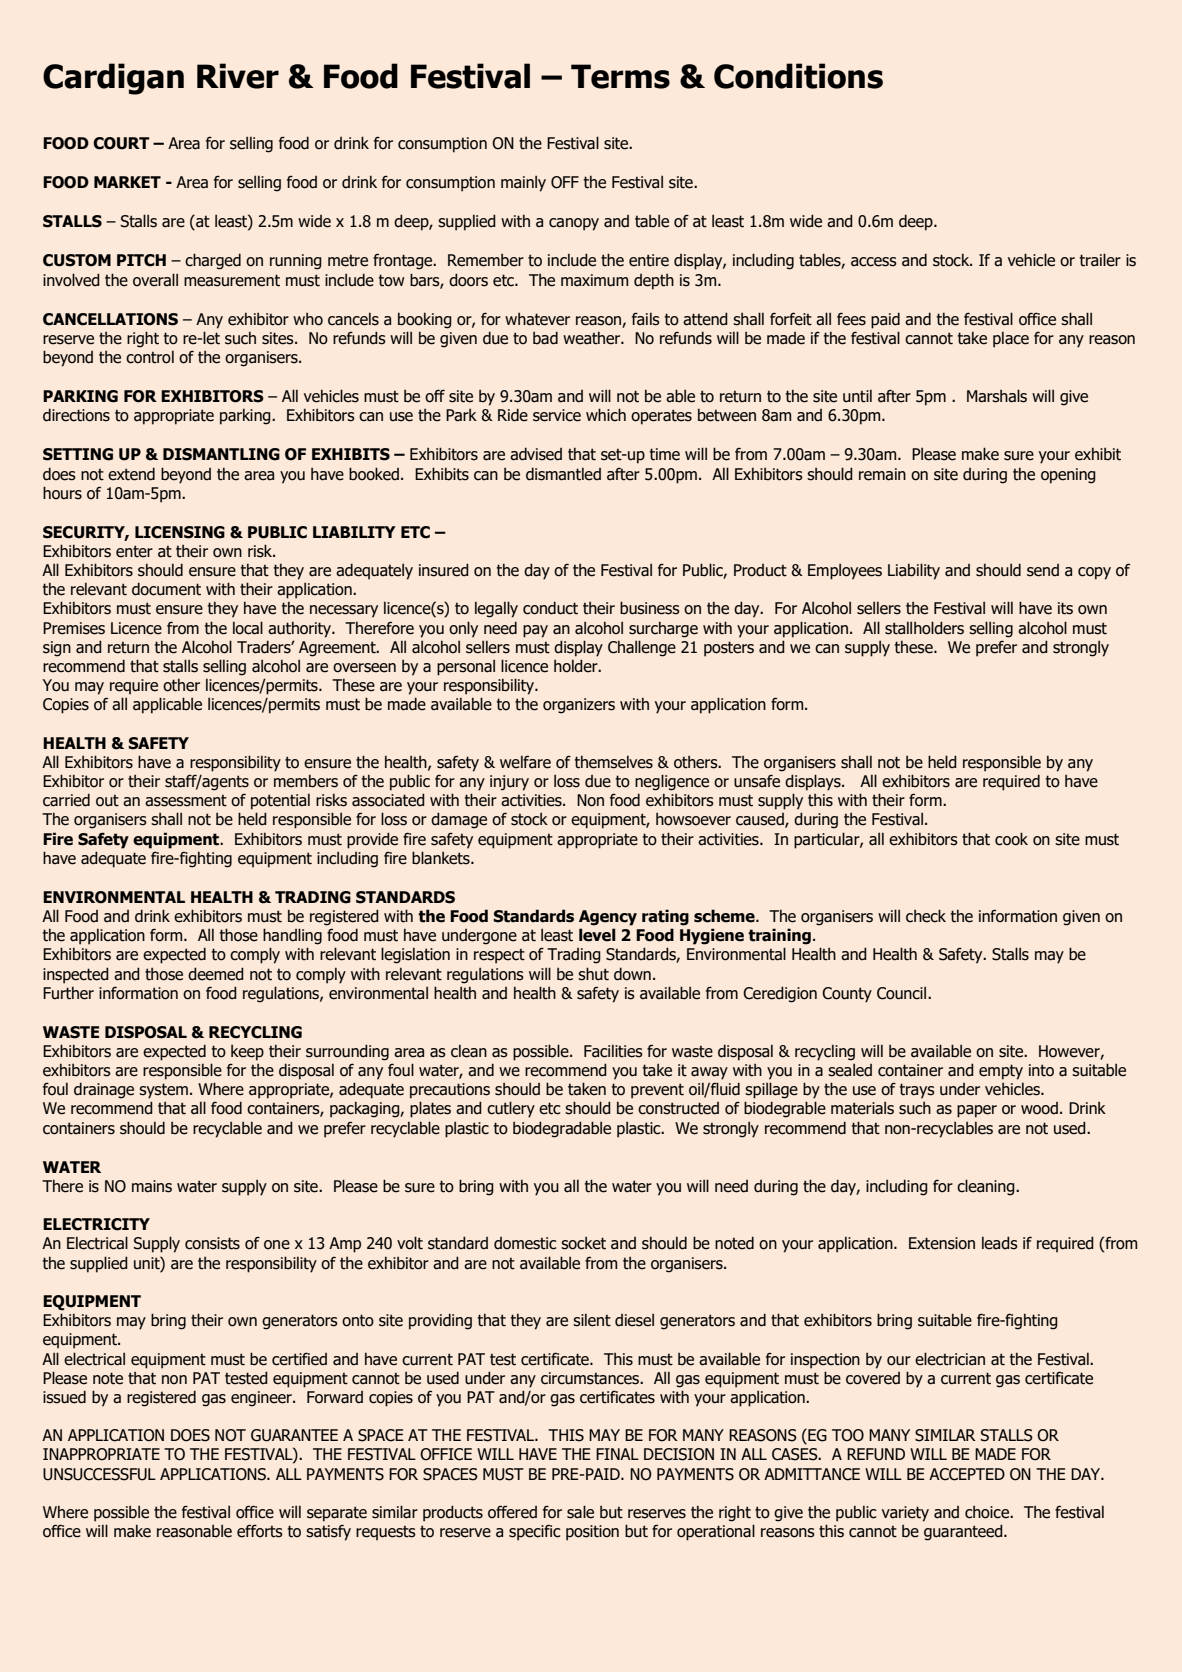 The width and height of the image is (1182, 1672). What do you see at coordinates (166, 589) in the image?
I see `document` at bounding box center [166, 589].
